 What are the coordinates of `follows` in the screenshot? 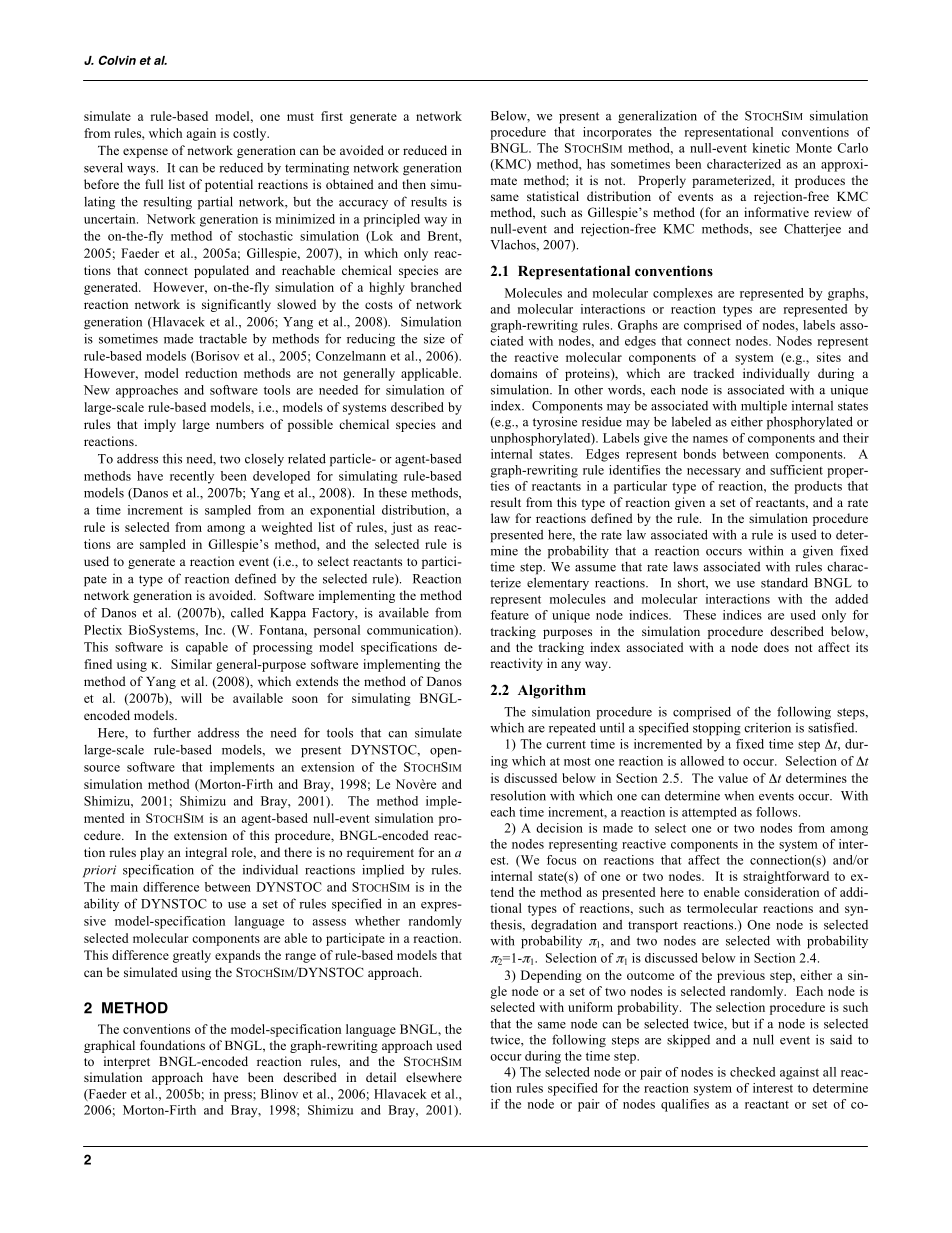 It's located at (778, 812).
